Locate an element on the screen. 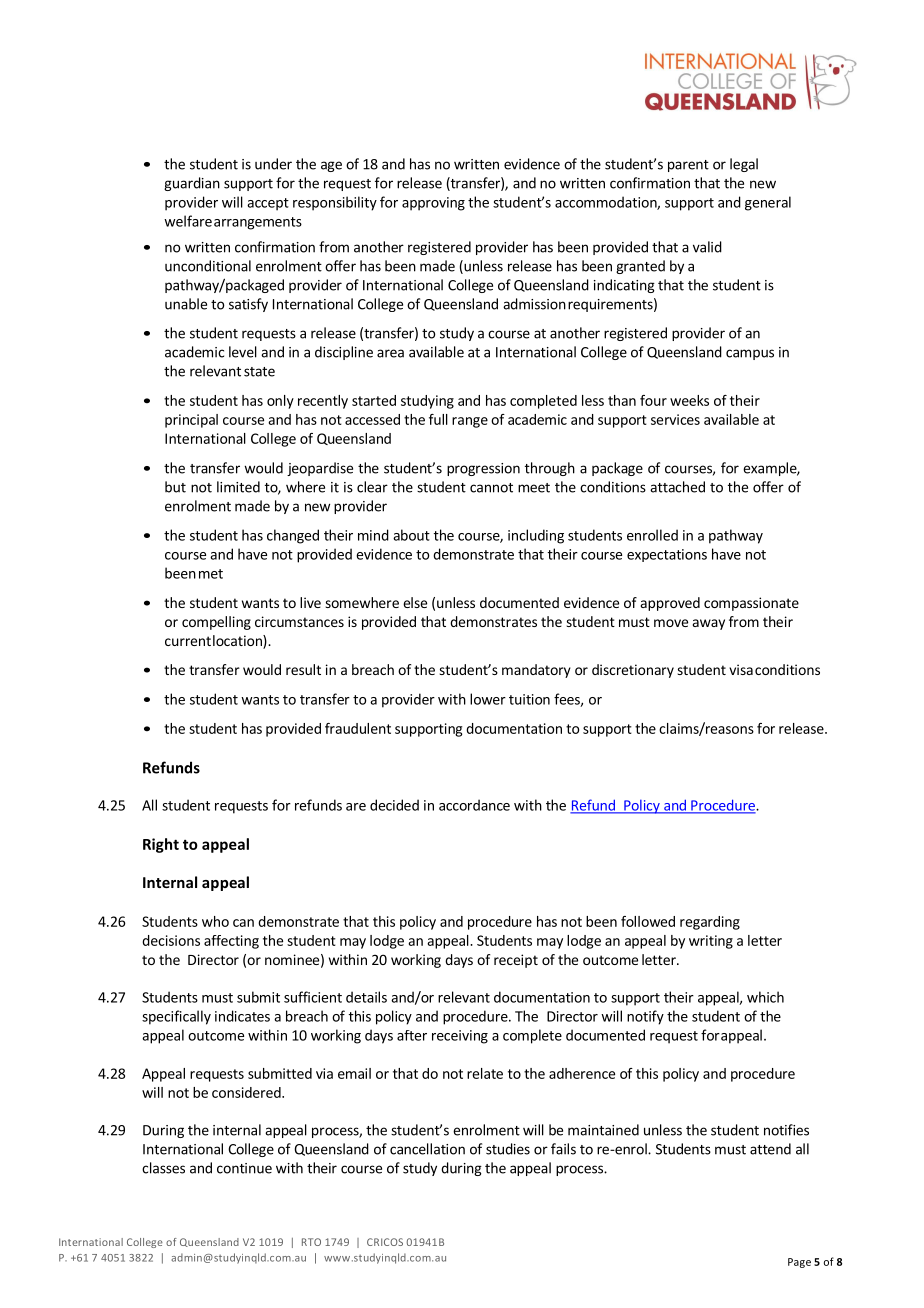 The height and width of the screenshot is (1308, 924). changed is located at coordinates (293, 536).
